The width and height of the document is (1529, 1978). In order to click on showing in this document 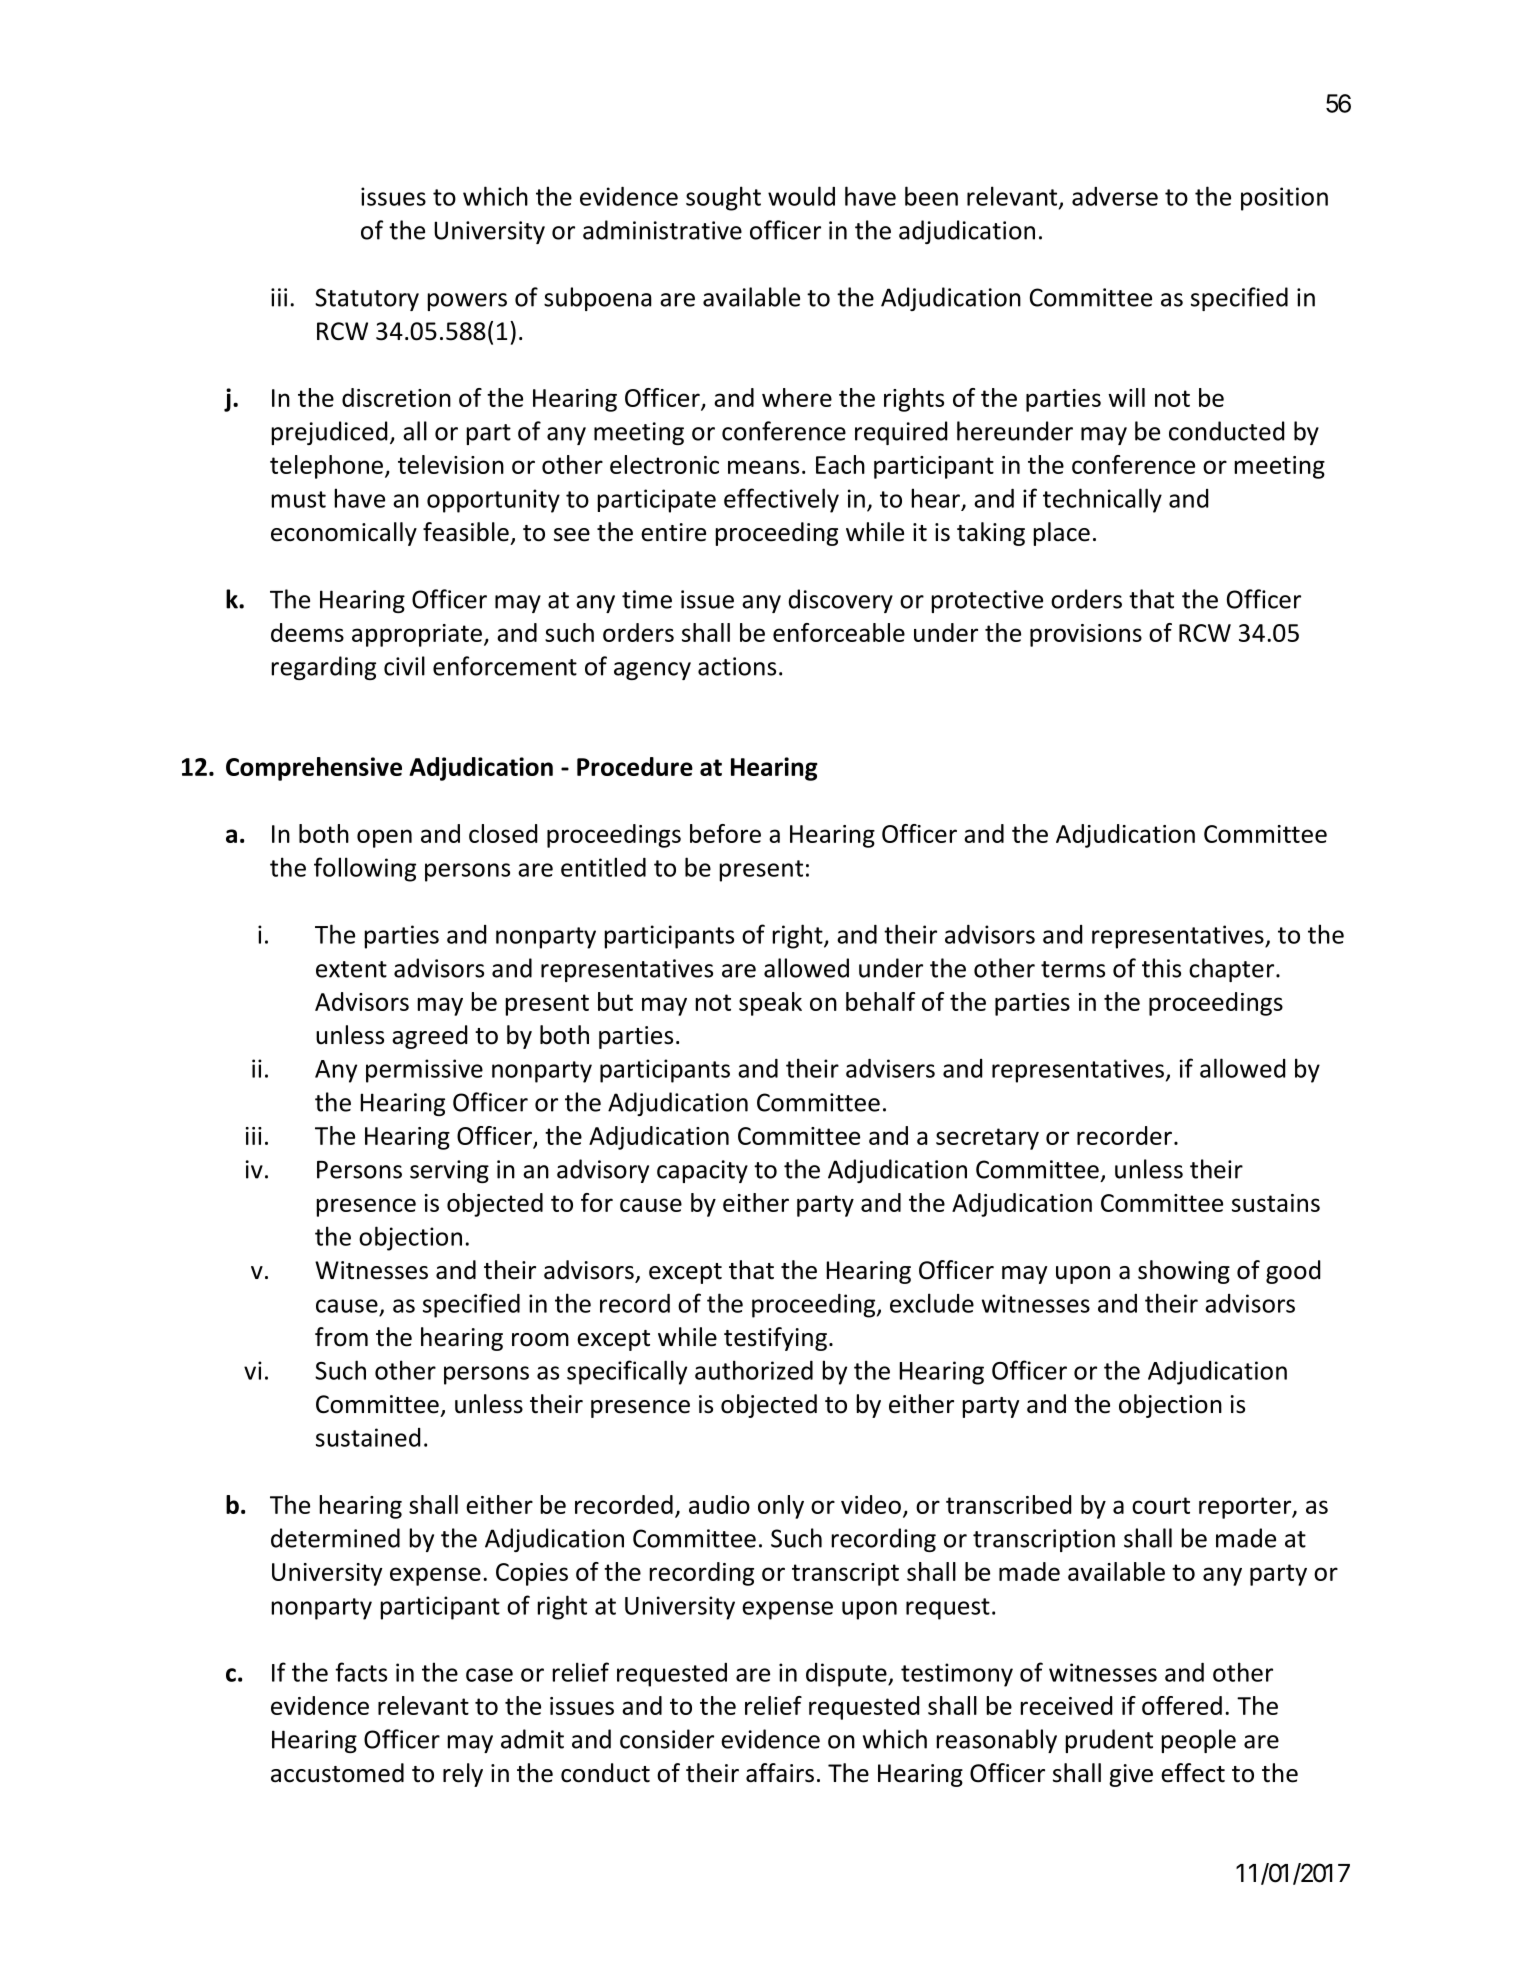, I will do `click(1184, 1272)`.
